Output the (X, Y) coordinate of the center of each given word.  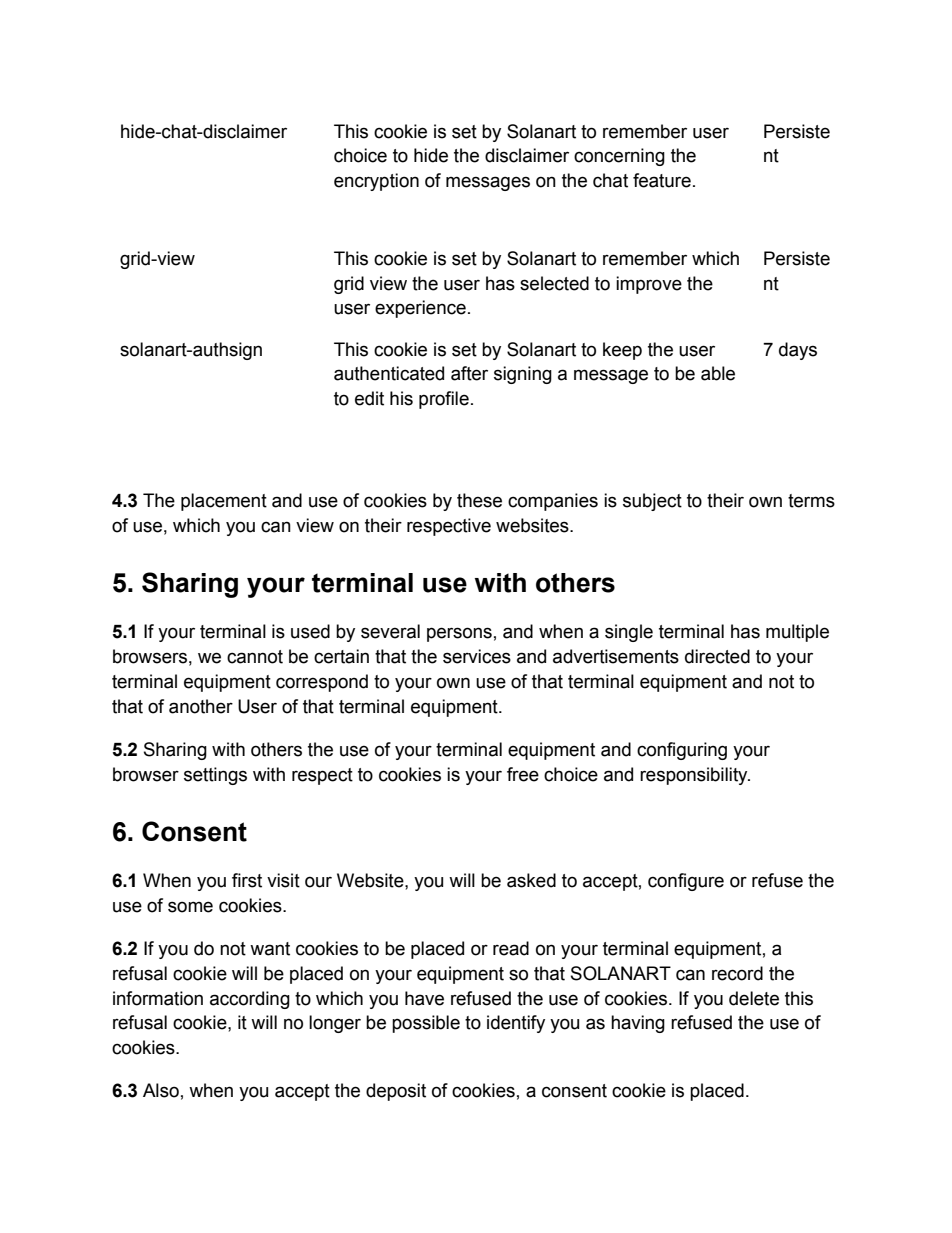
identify (516, 1024)
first (247, 880)
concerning (619, 157)
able (718, 373)
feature (662, 180)
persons (459, 634)
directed (717, 656)
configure (686, 882)
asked (531, 880)
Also (161, 1090)
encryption (376, 182)
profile (444, 400)
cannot (255, 657)
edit (369, 398)
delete (754, 998)
